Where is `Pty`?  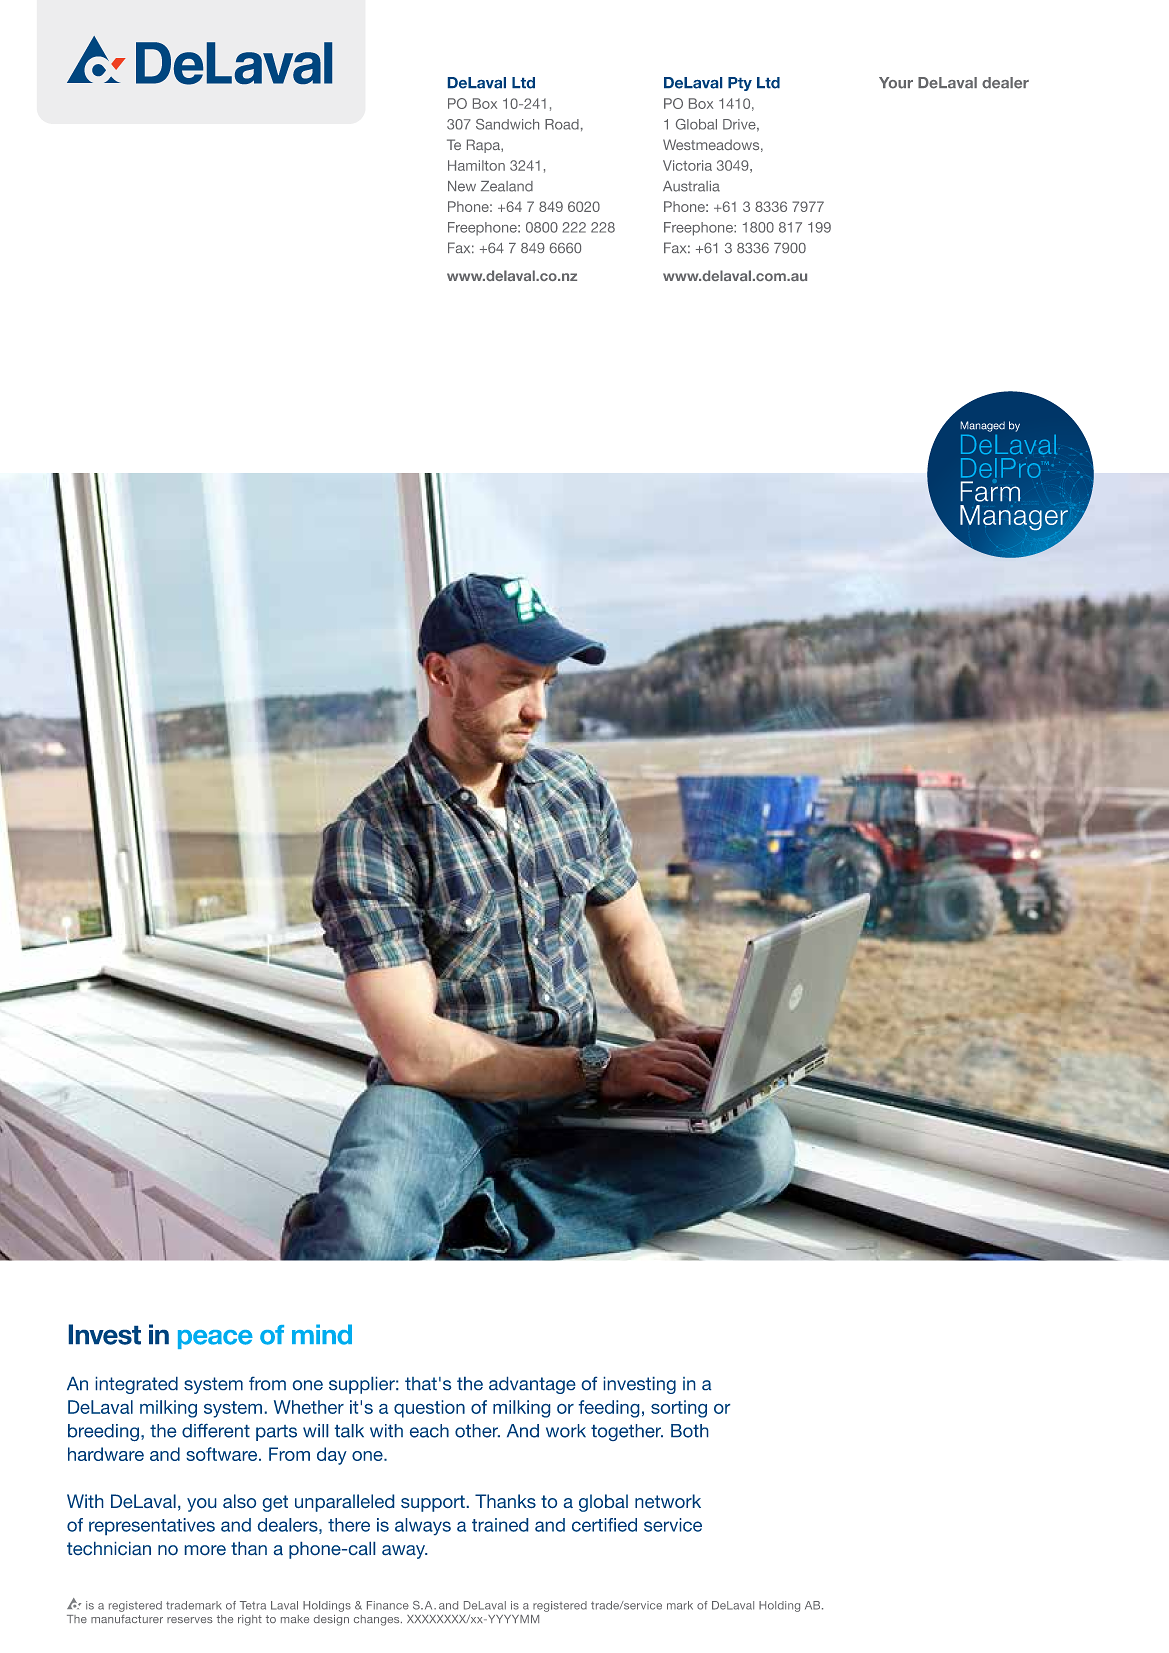 Pty is located at coordinates (740, 84).
